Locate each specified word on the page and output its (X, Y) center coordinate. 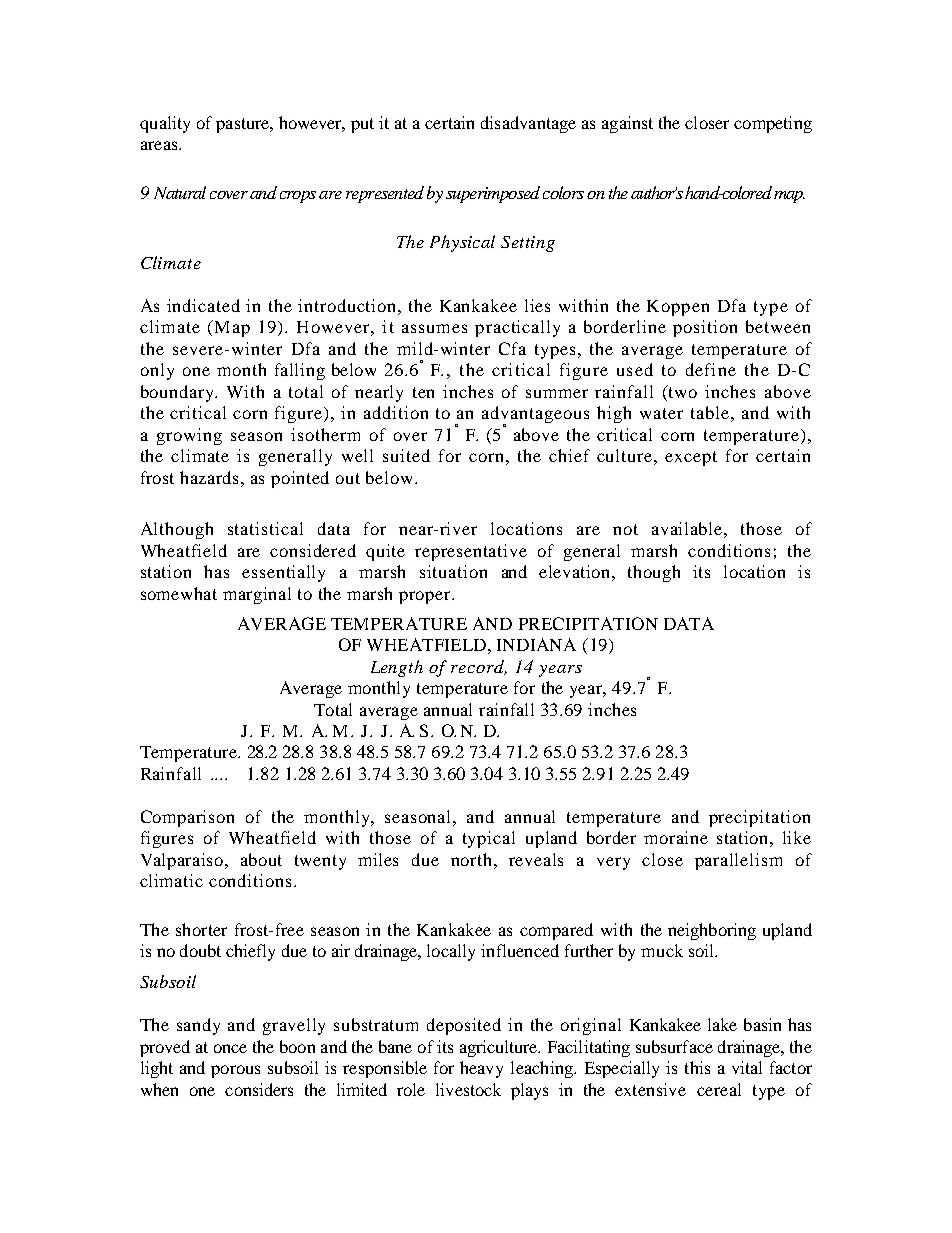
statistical (265, 528)
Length (397, 668)
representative (471, 552)
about (261, 859)
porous (235, 1071)
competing (773, 124)
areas (160, 145)
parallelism (738, 861)
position (705, 328)
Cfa (512, 348)
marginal (257, 595)
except (691, 458)
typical (489, 839)
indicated (203, 305)
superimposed (493, 194)
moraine (676, 837)
